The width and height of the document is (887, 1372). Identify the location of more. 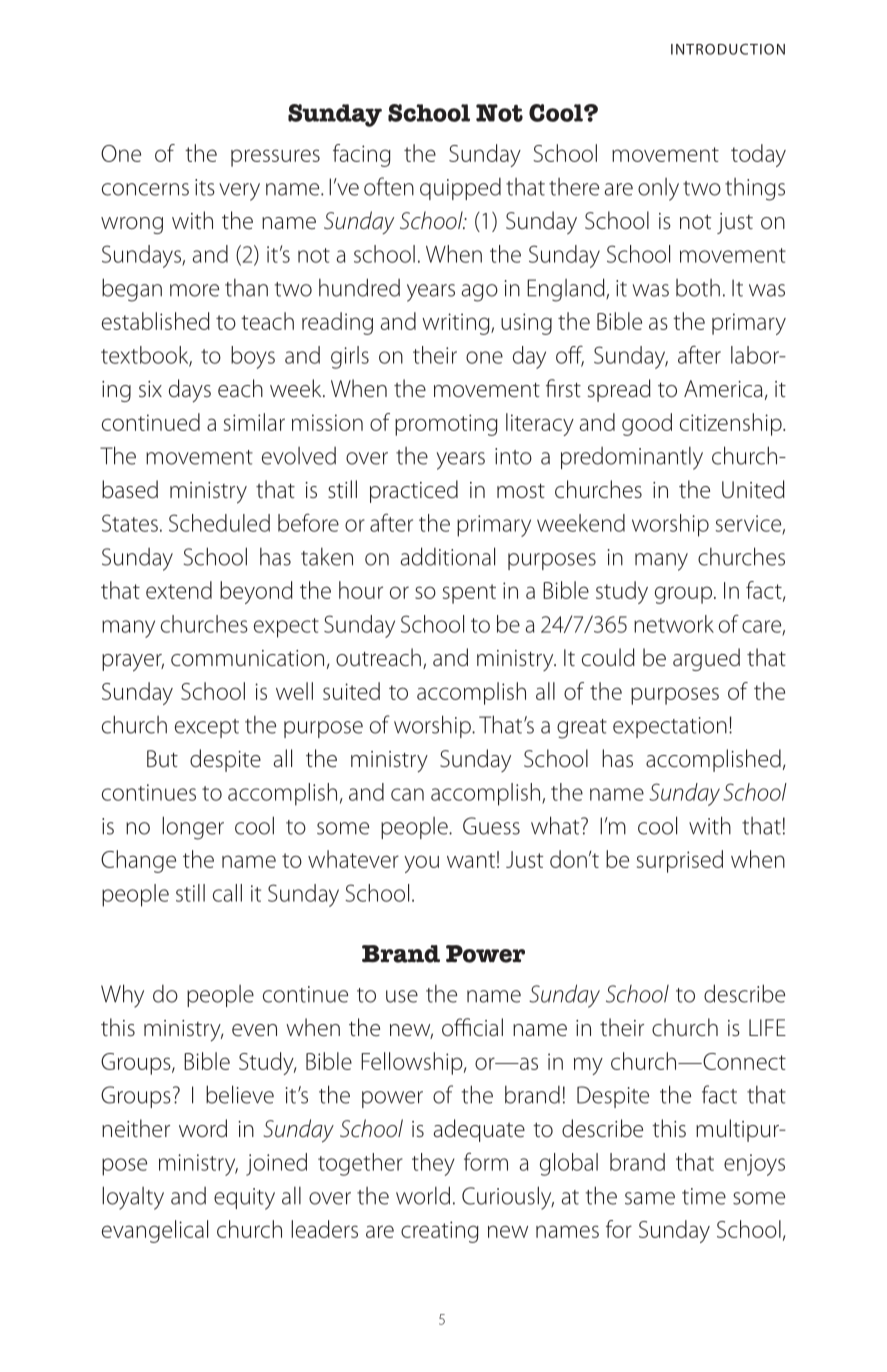
(194, 290).
